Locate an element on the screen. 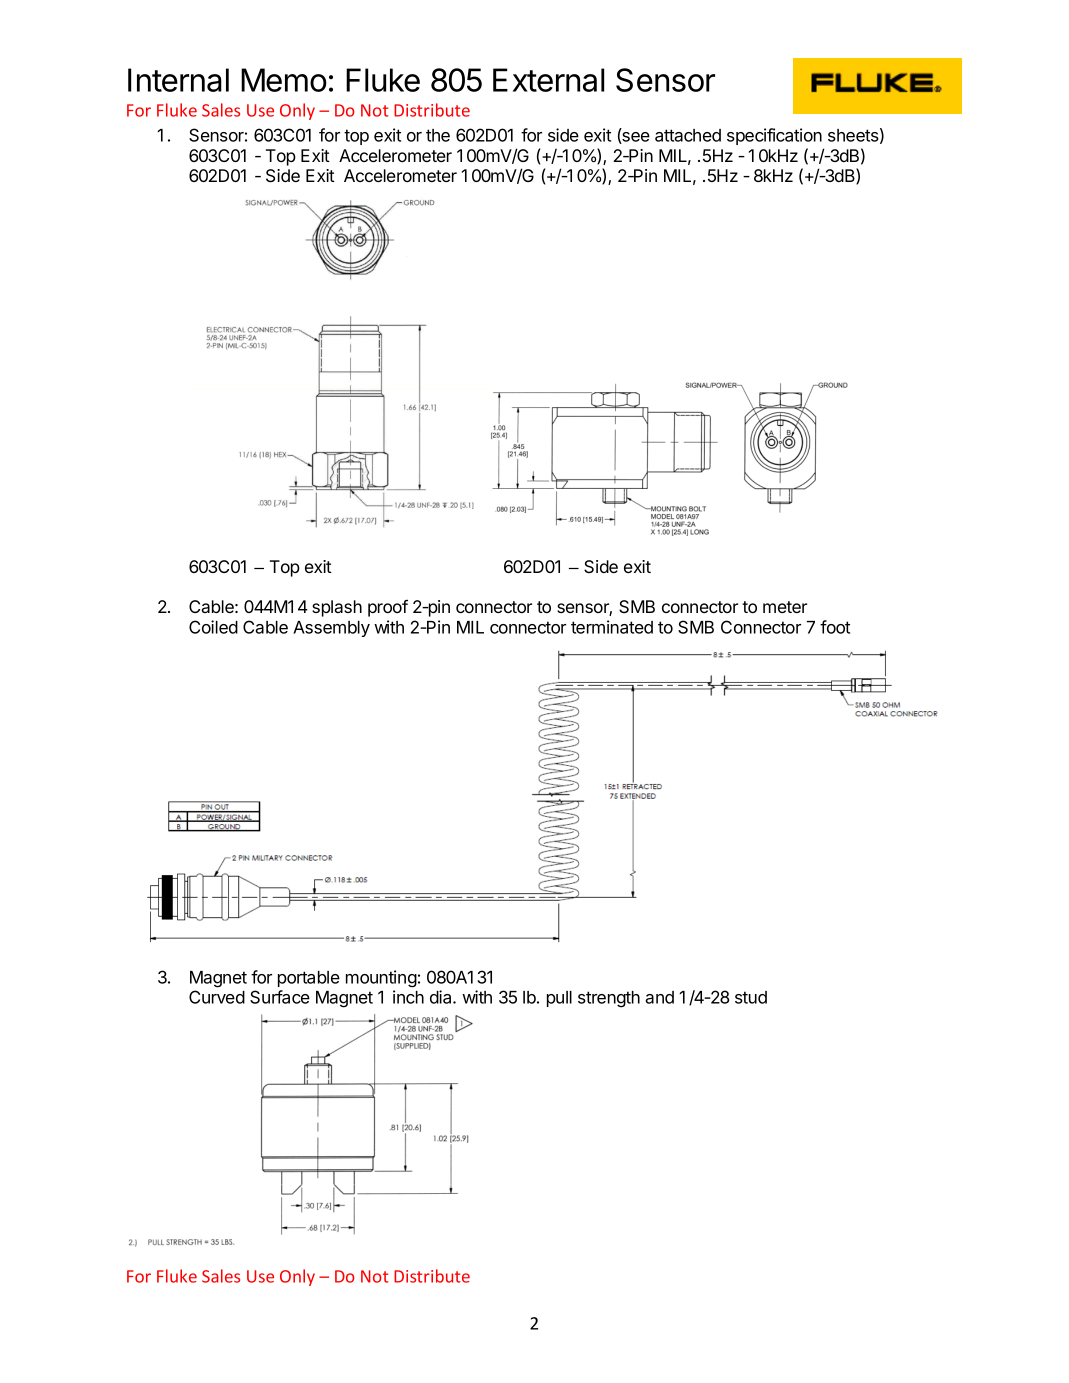 The image size is (1069, 1383). specification is located at coordinates (774, 136).
